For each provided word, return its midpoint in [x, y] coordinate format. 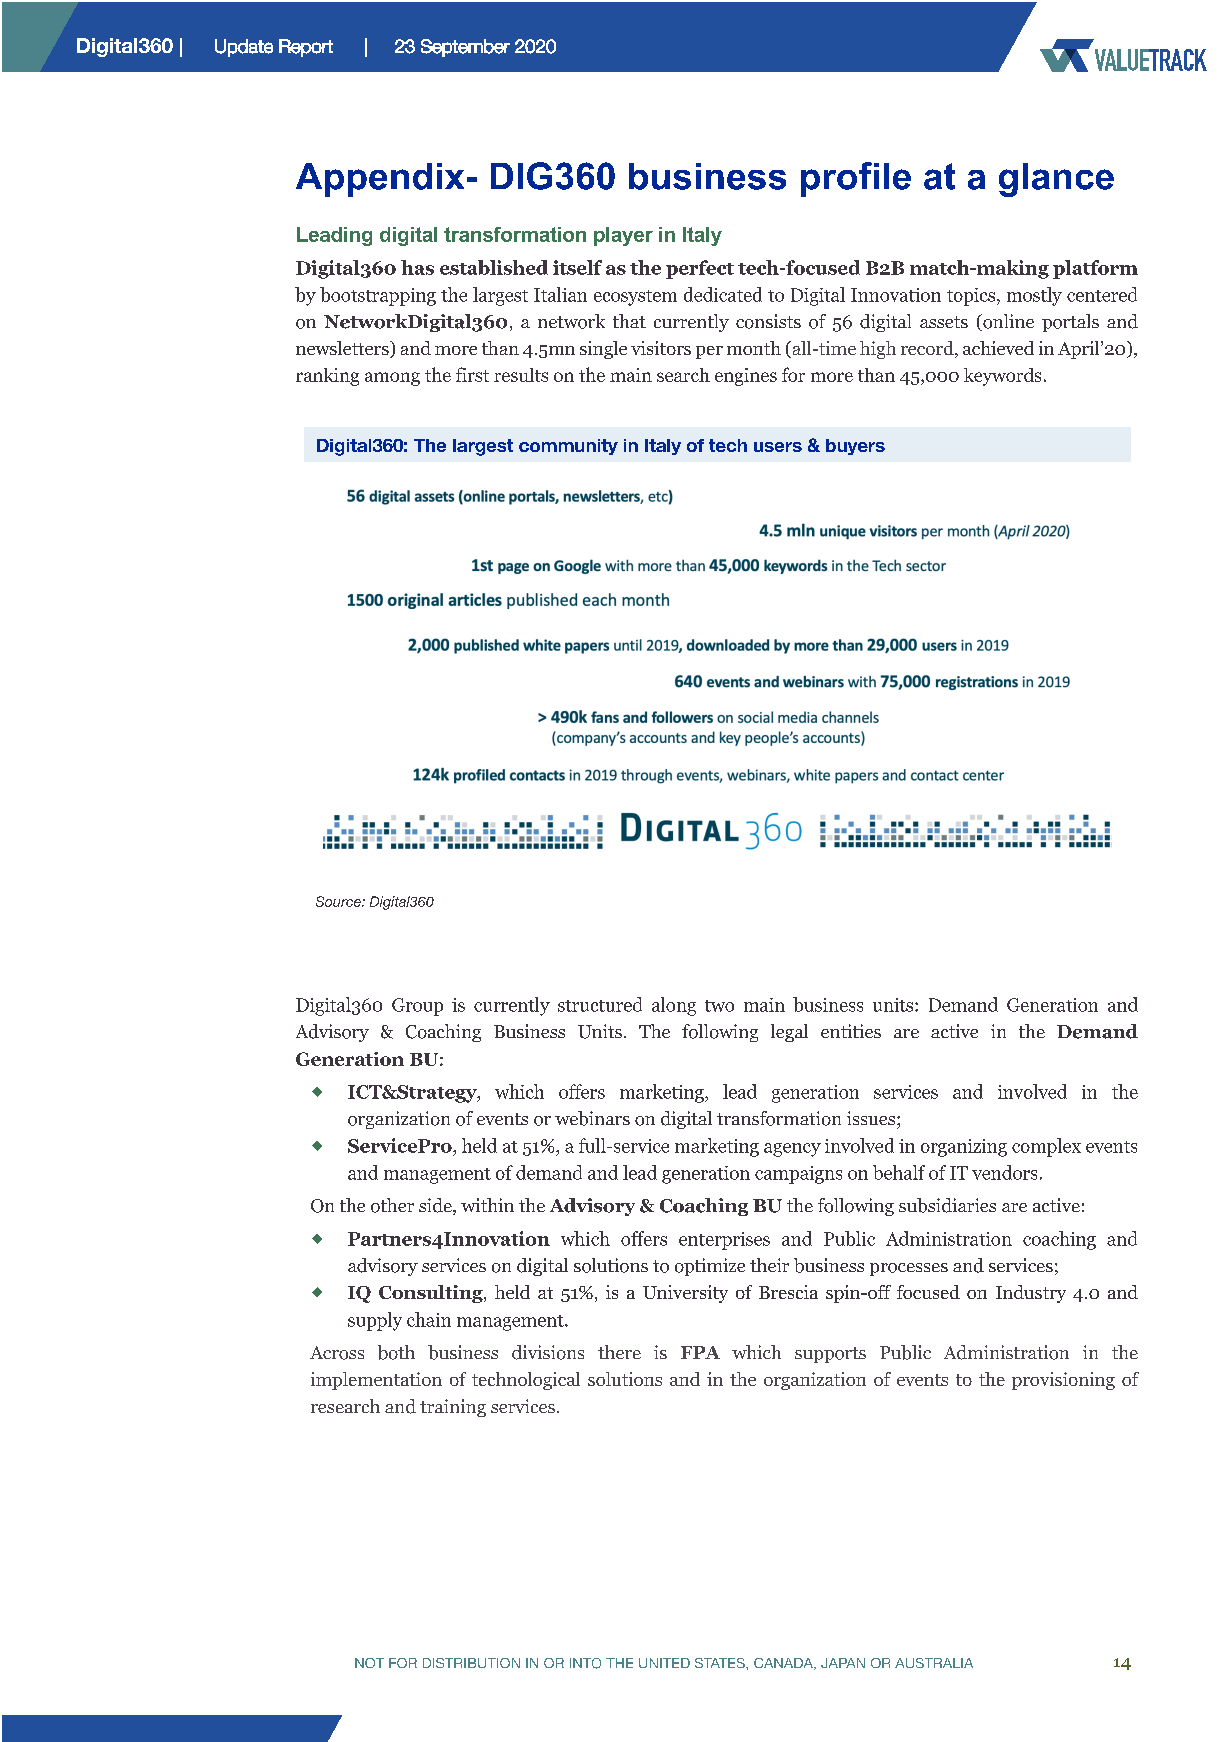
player [623, 236]
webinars [592, 1118]
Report [306, 48]
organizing [964, 1148]
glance [1056, 180]
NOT [369, 1663]
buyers [855, 447]
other [392, 1205]
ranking [327, 377]
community [568, 447]
